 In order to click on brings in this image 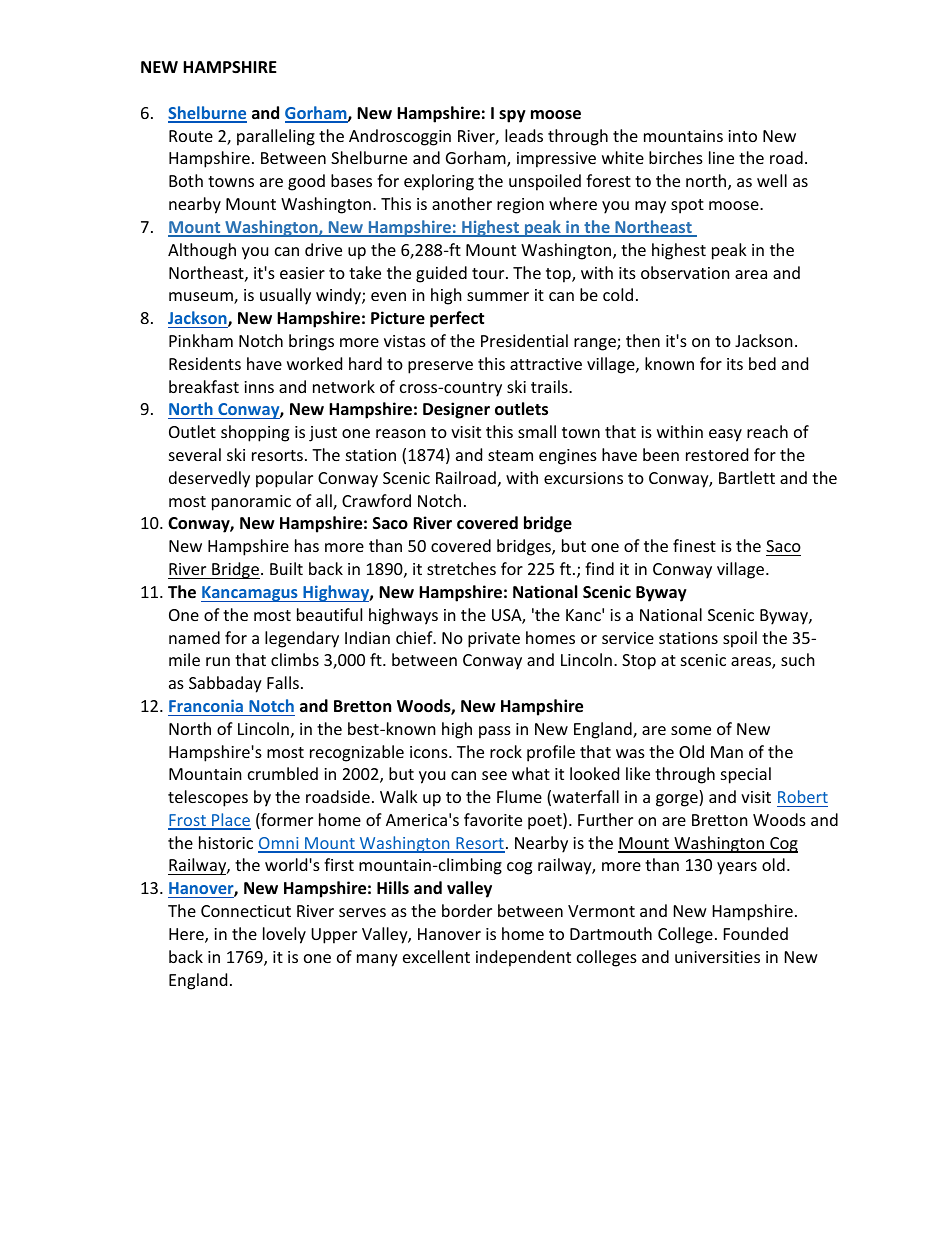, I will do `click(311, 342)`.
